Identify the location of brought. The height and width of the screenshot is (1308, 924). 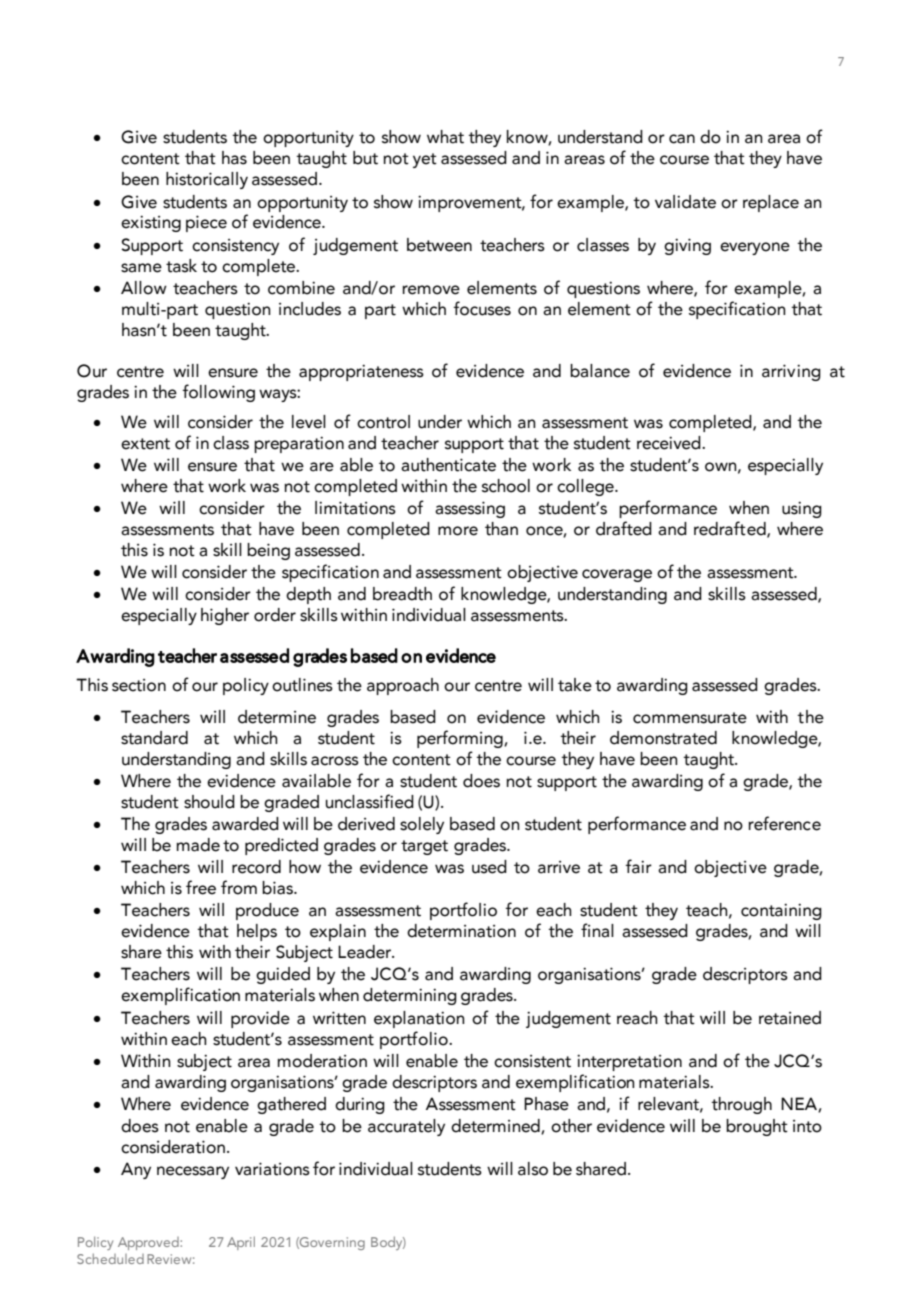
(757, 1127).
